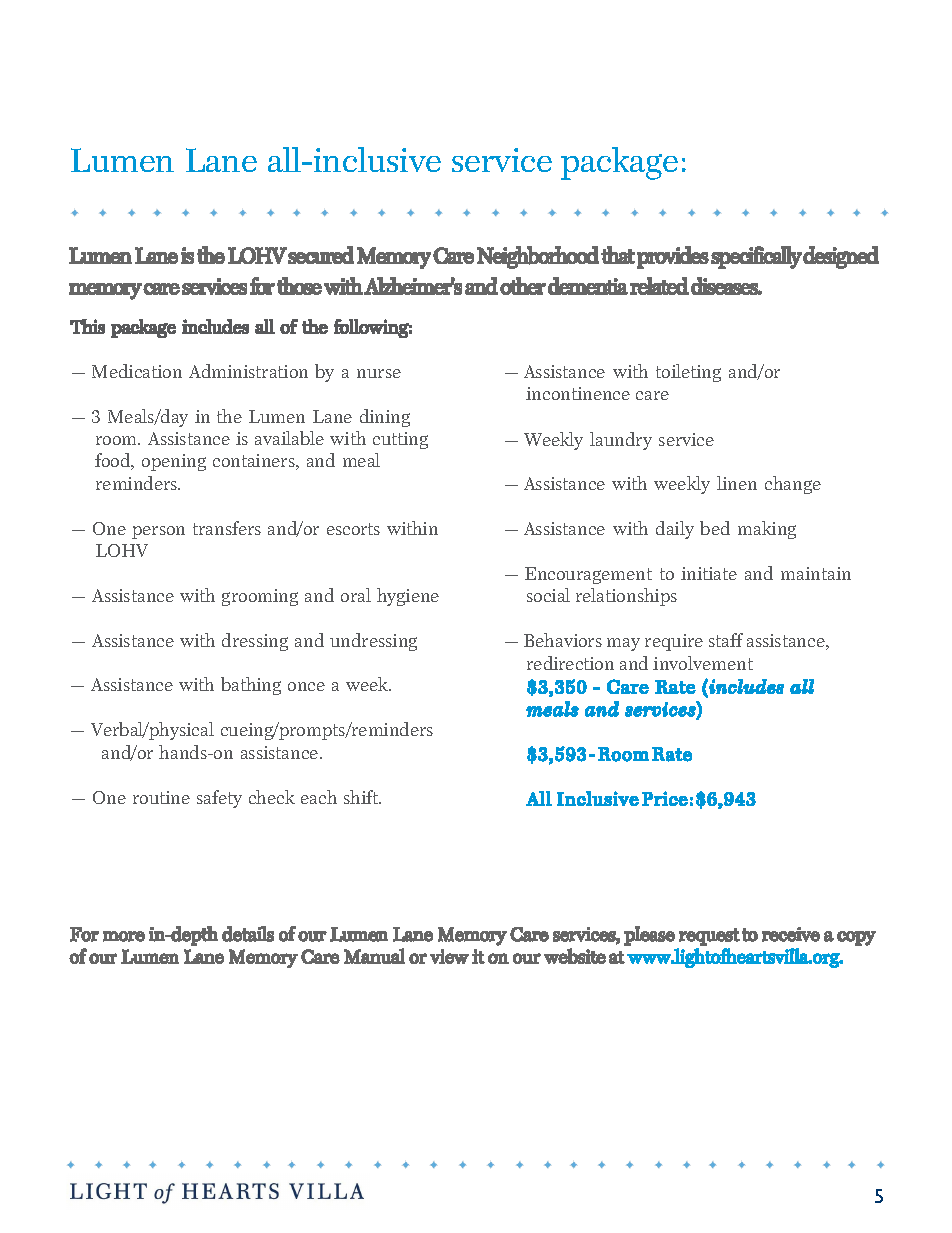 This document has height=1233, width=952. I want to click on linen, so click(737, 483).
